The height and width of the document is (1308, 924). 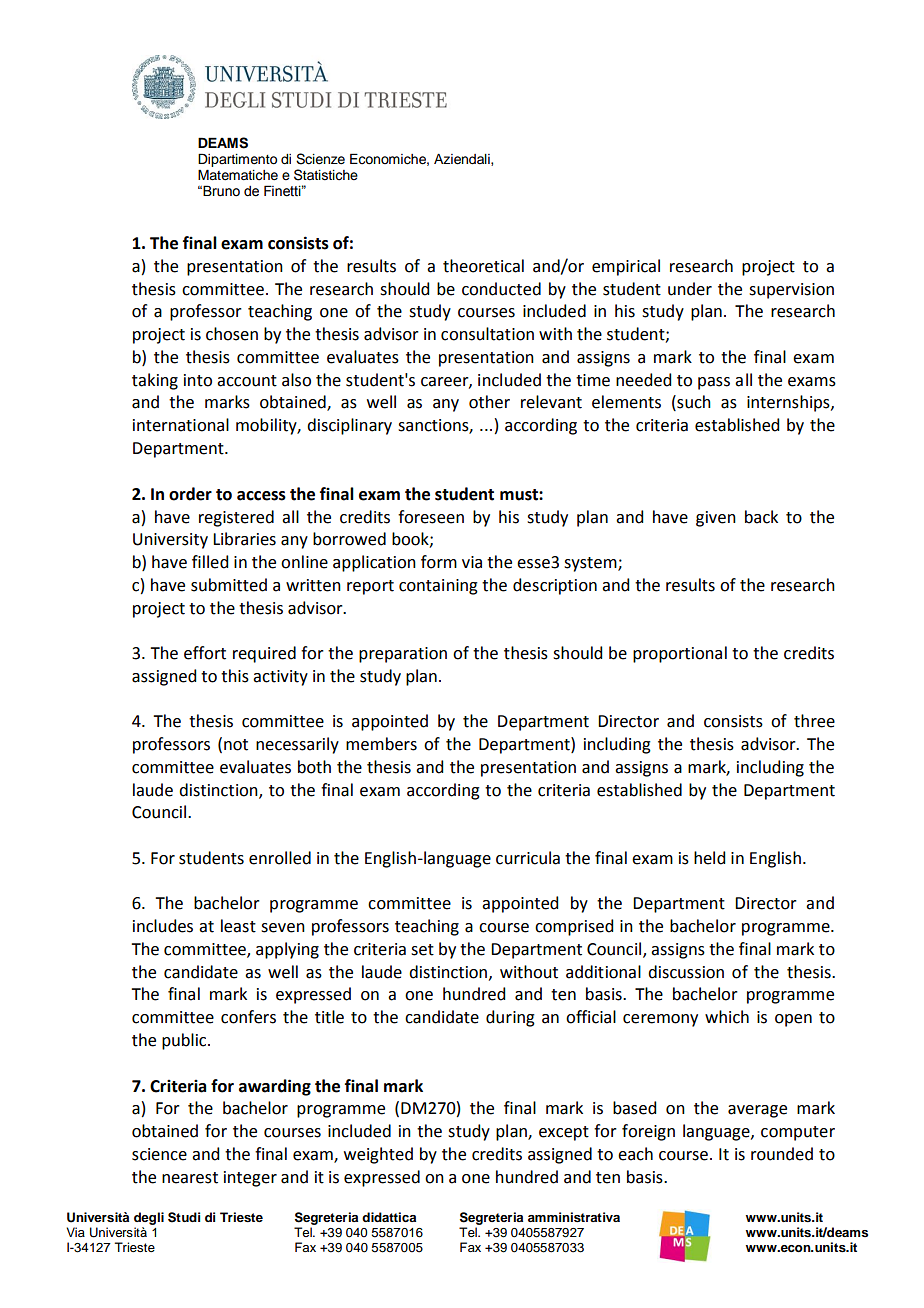 I want to click on set, so click(x=422, y=950).
